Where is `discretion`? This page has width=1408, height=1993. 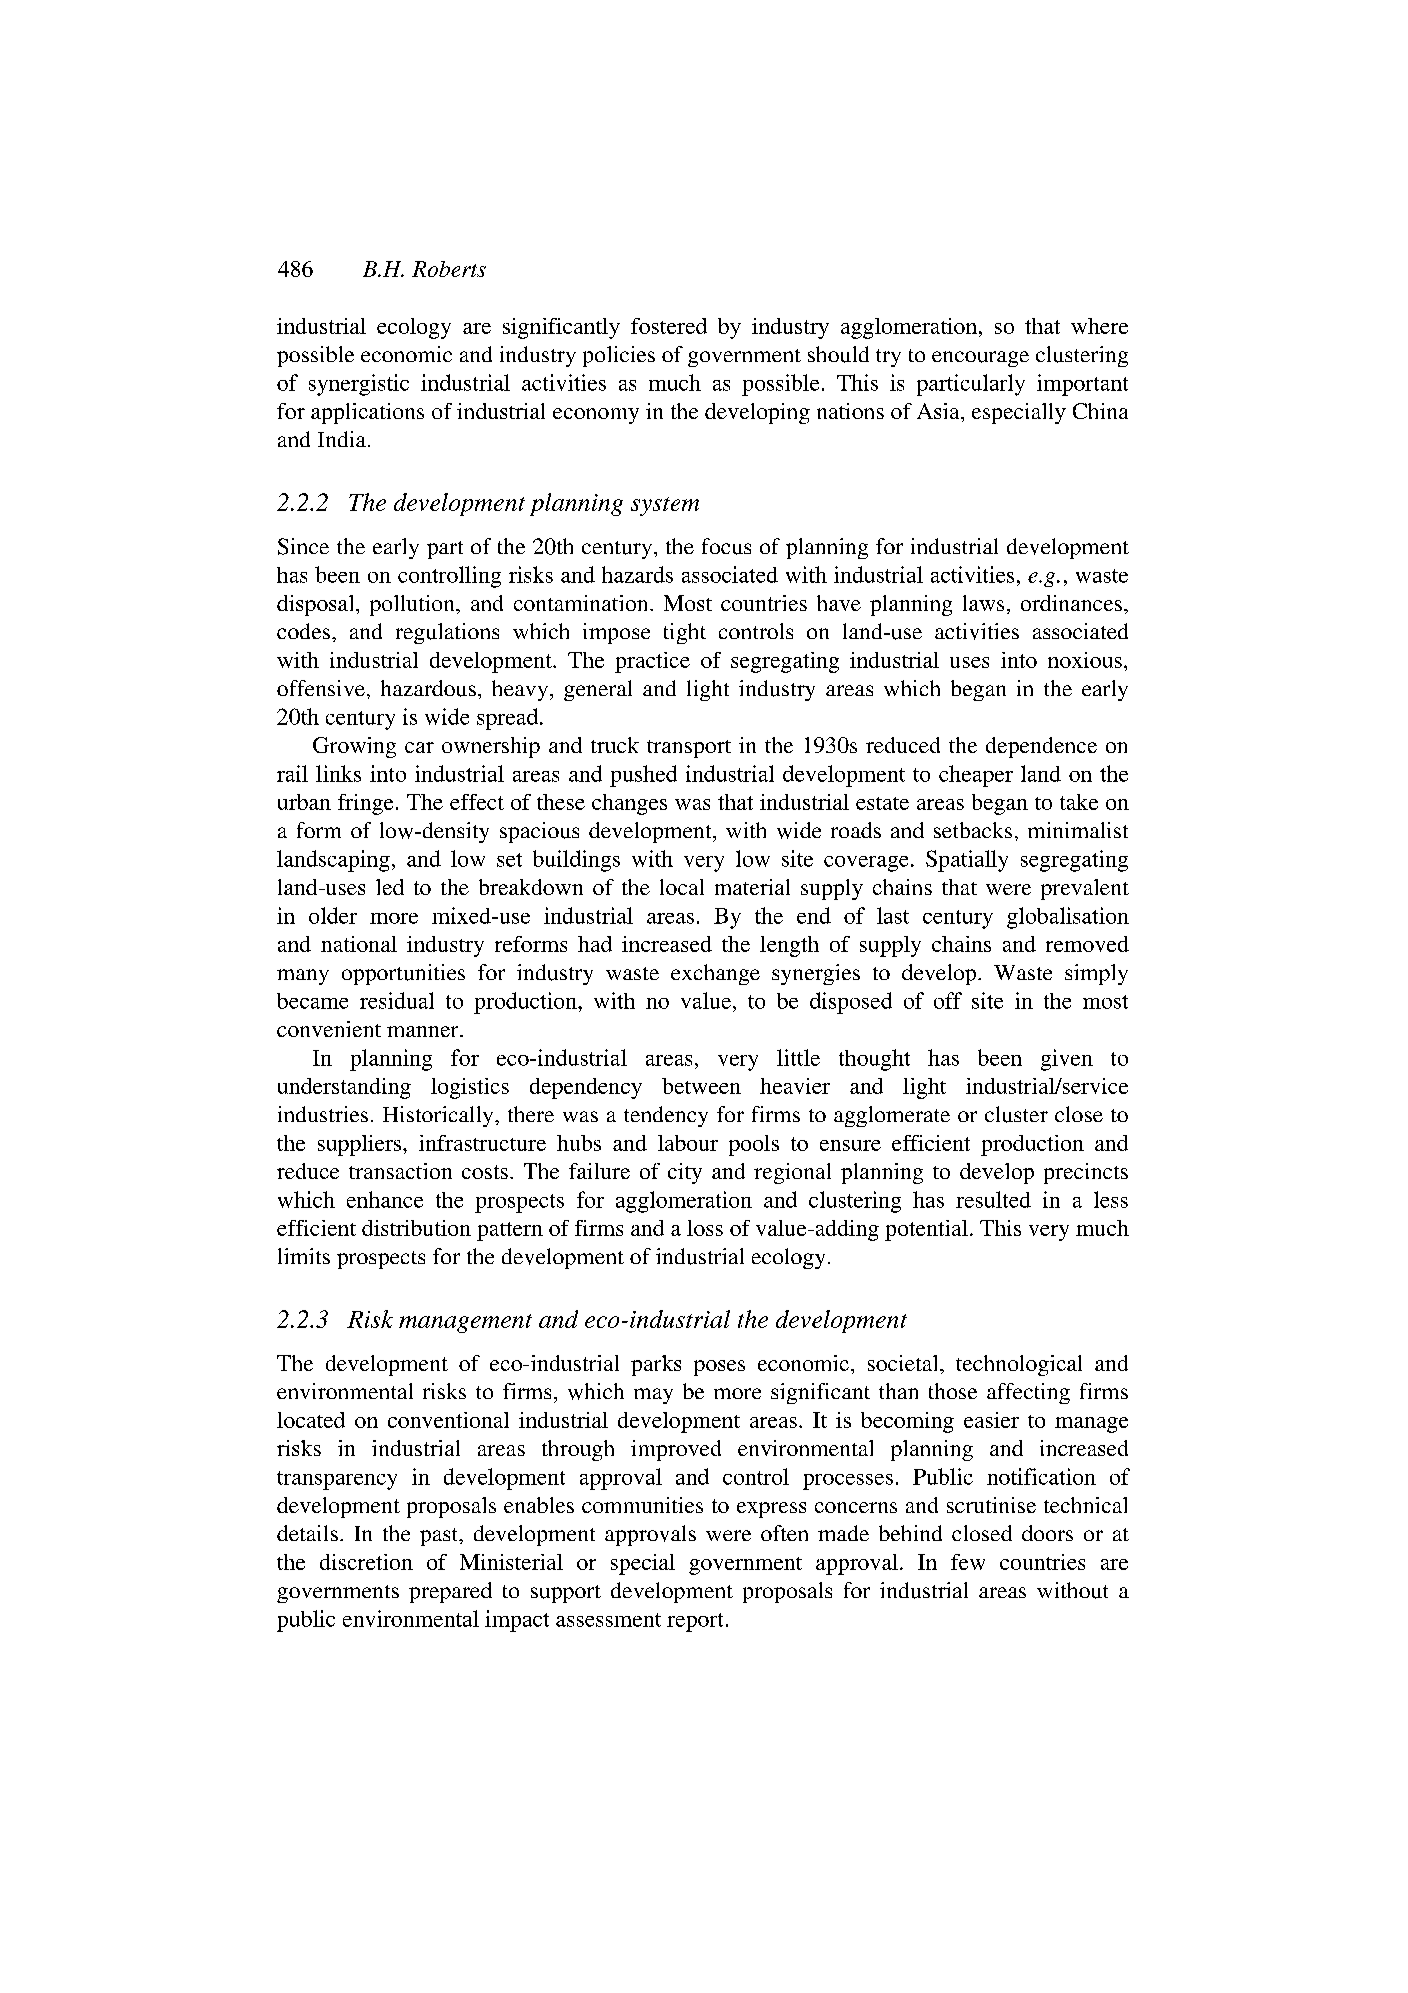
discretion is located at coordinates (366, 1562).
